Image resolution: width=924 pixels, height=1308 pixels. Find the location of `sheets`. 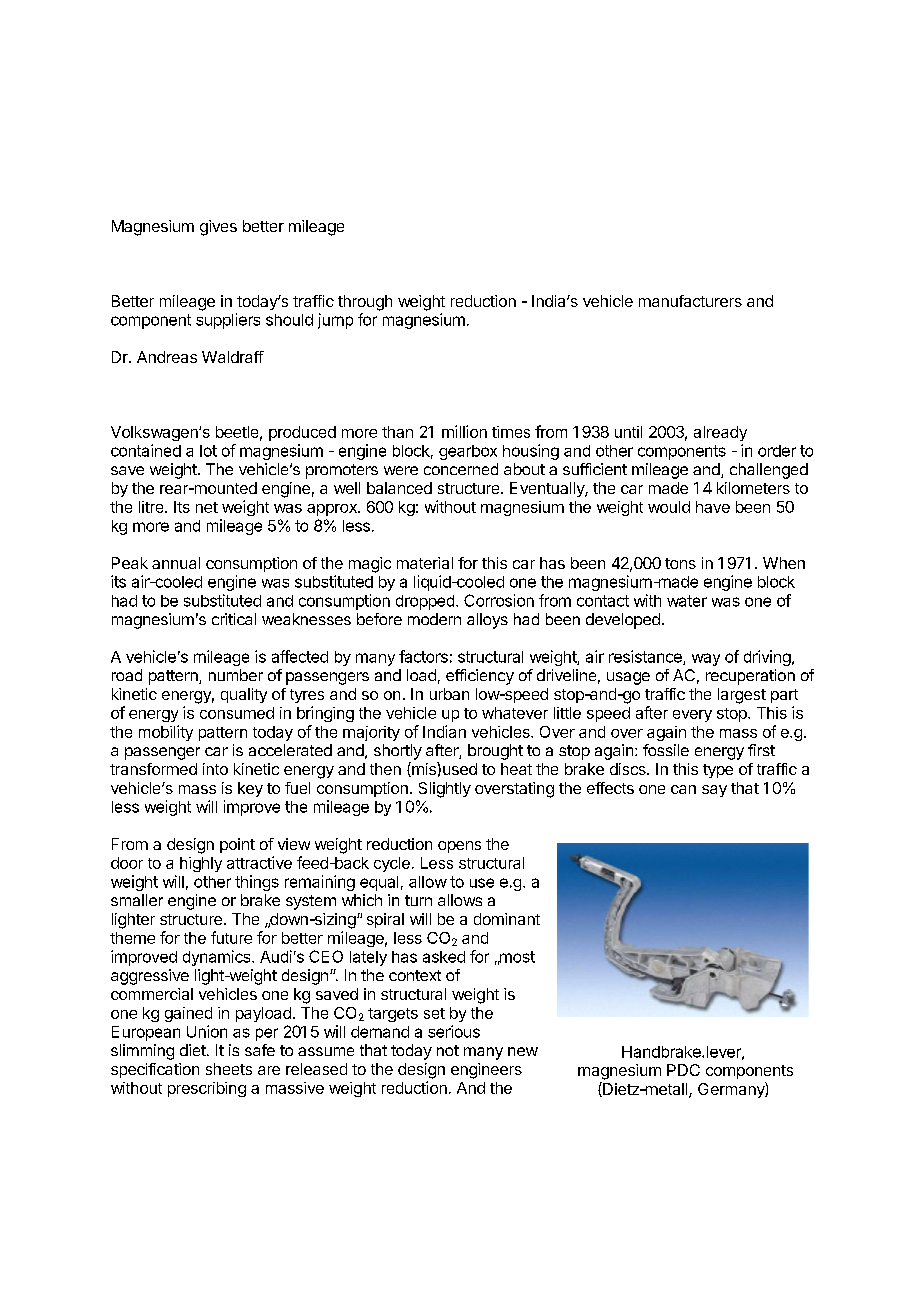

sheets is located at coordinates (229, 1069).
